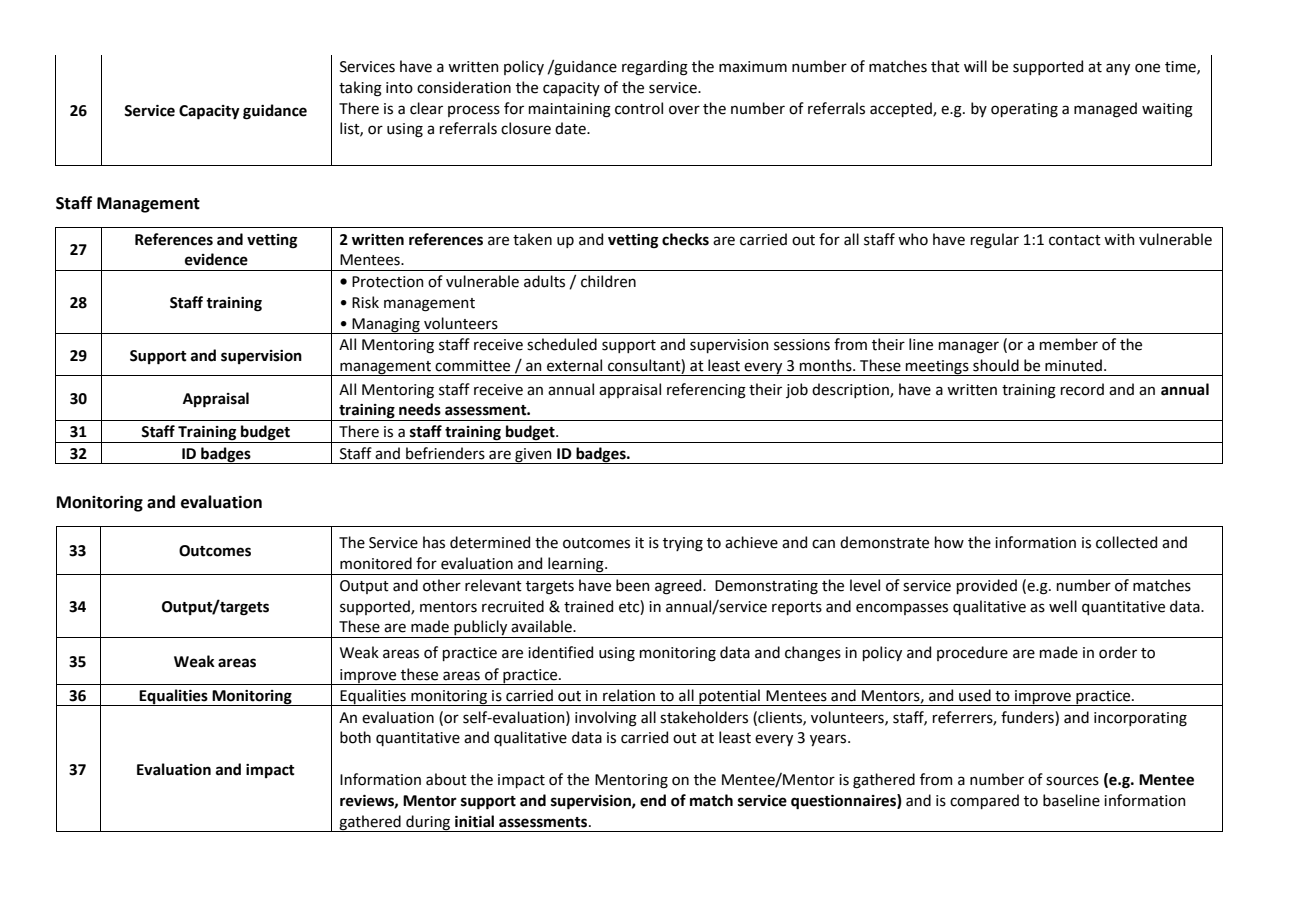  Describe the element at coordinates (428, 823) in the screenshot. I see `during` at that location.
